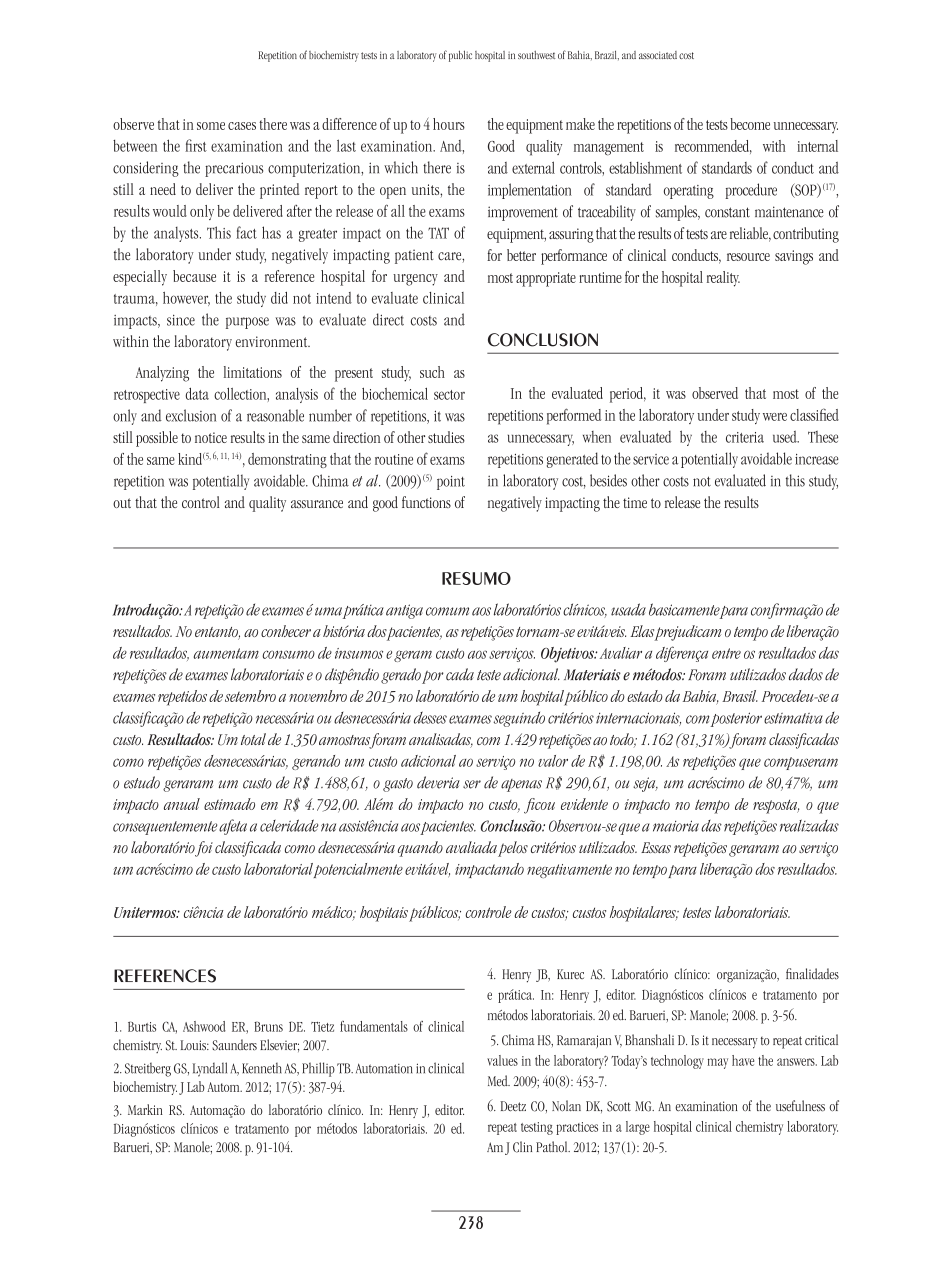  What do you see at coordinates (476, 578) in the screenshot?
I see `resumo` at bounding box center [476, 578].
